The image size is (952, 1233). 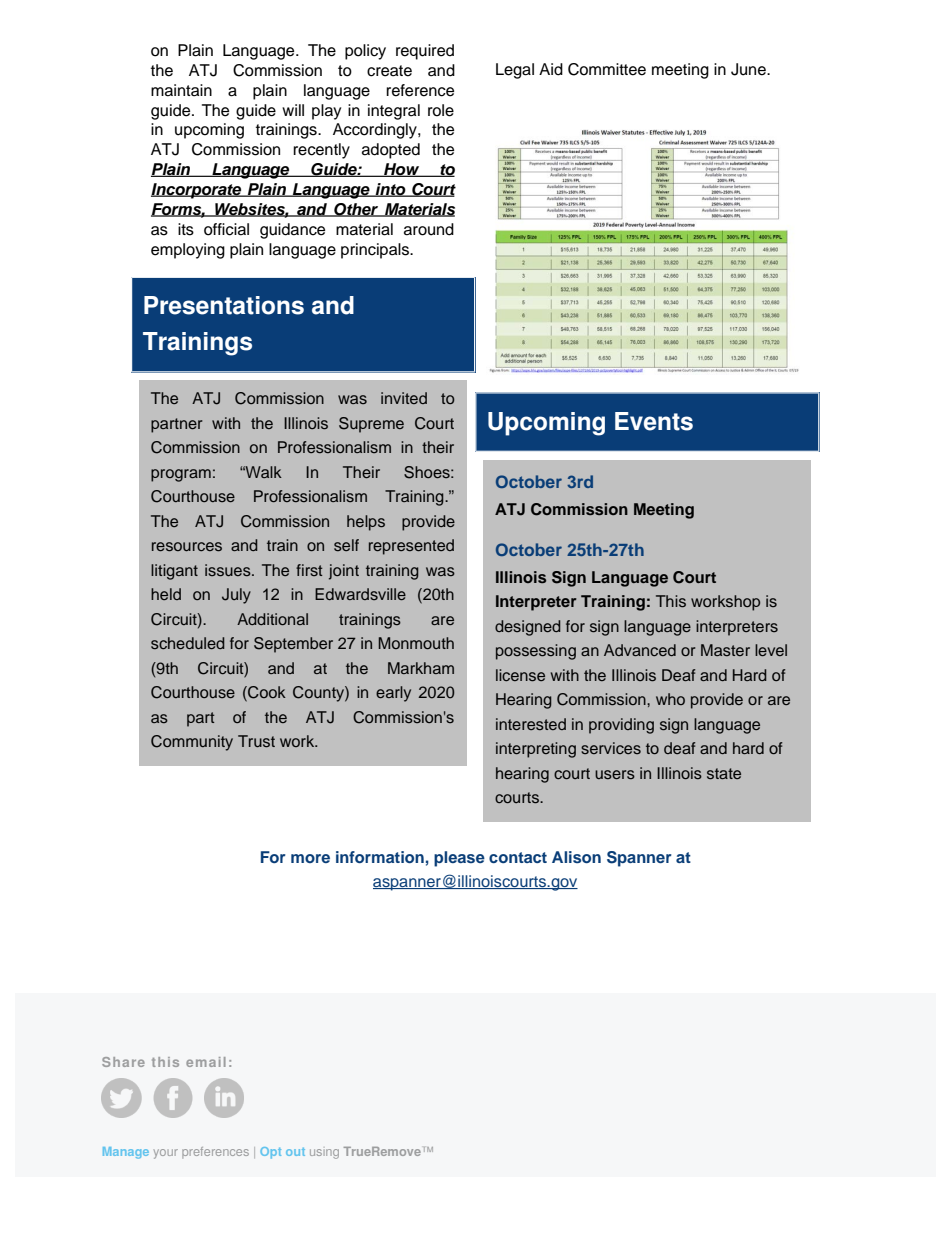 What do you see at coordinates (310, 858) in the image?
I see `more` at bounding box center [310, 858].
